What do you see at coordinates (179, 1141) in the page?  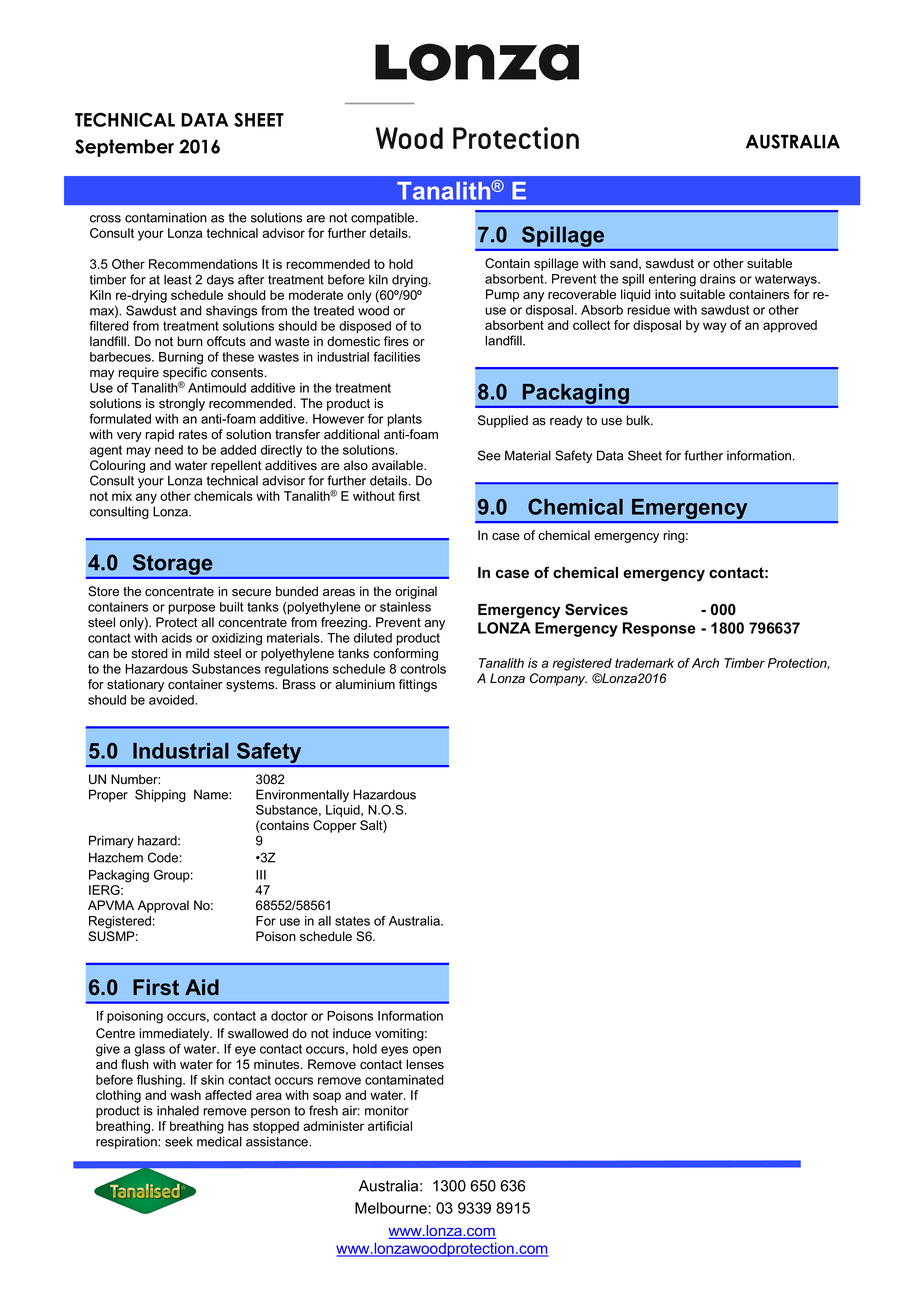 I see `seek` at bounding box center [179, 1141].
